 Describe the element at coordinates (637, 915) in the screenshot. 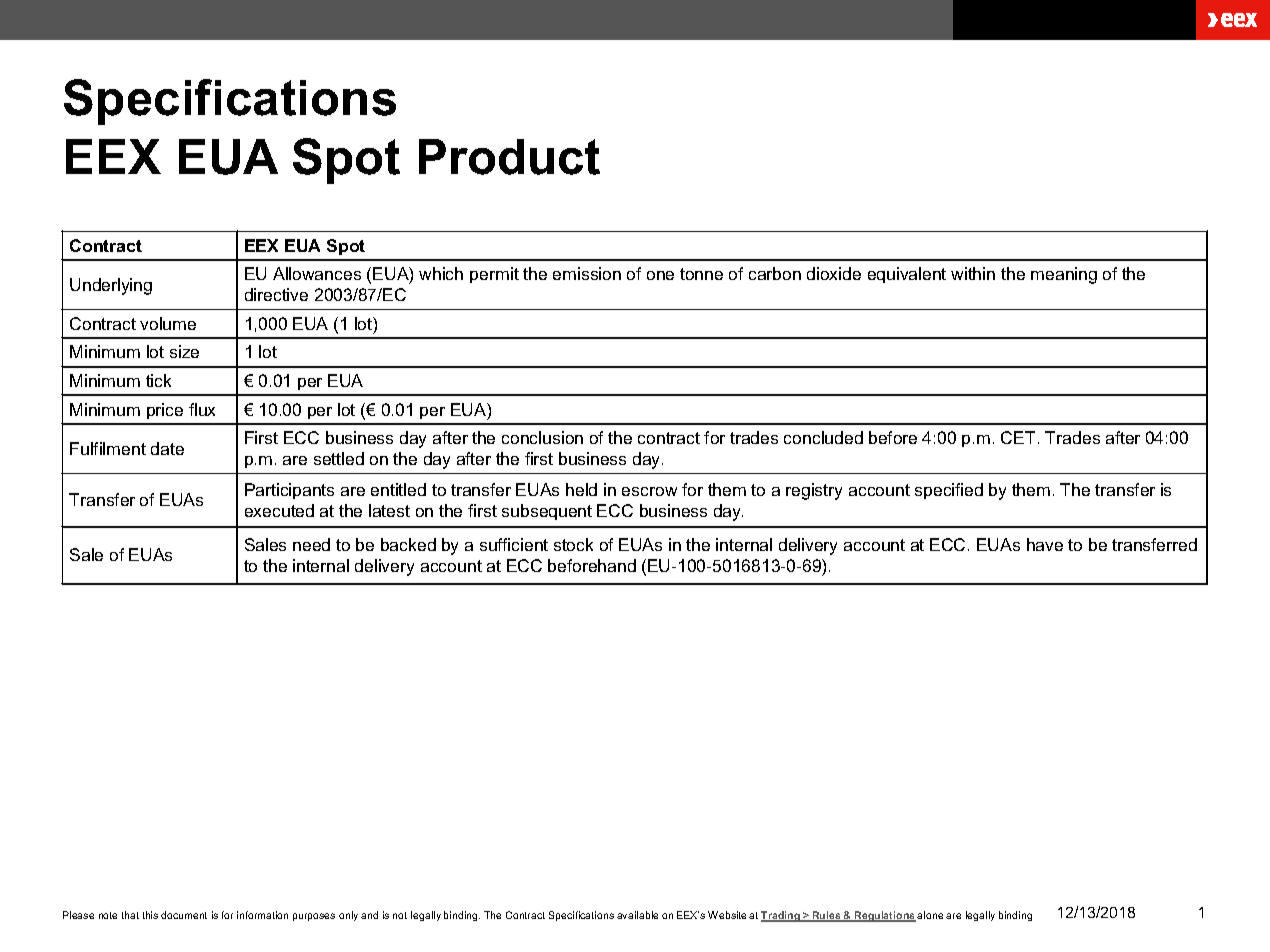

I see `available` at that location.
